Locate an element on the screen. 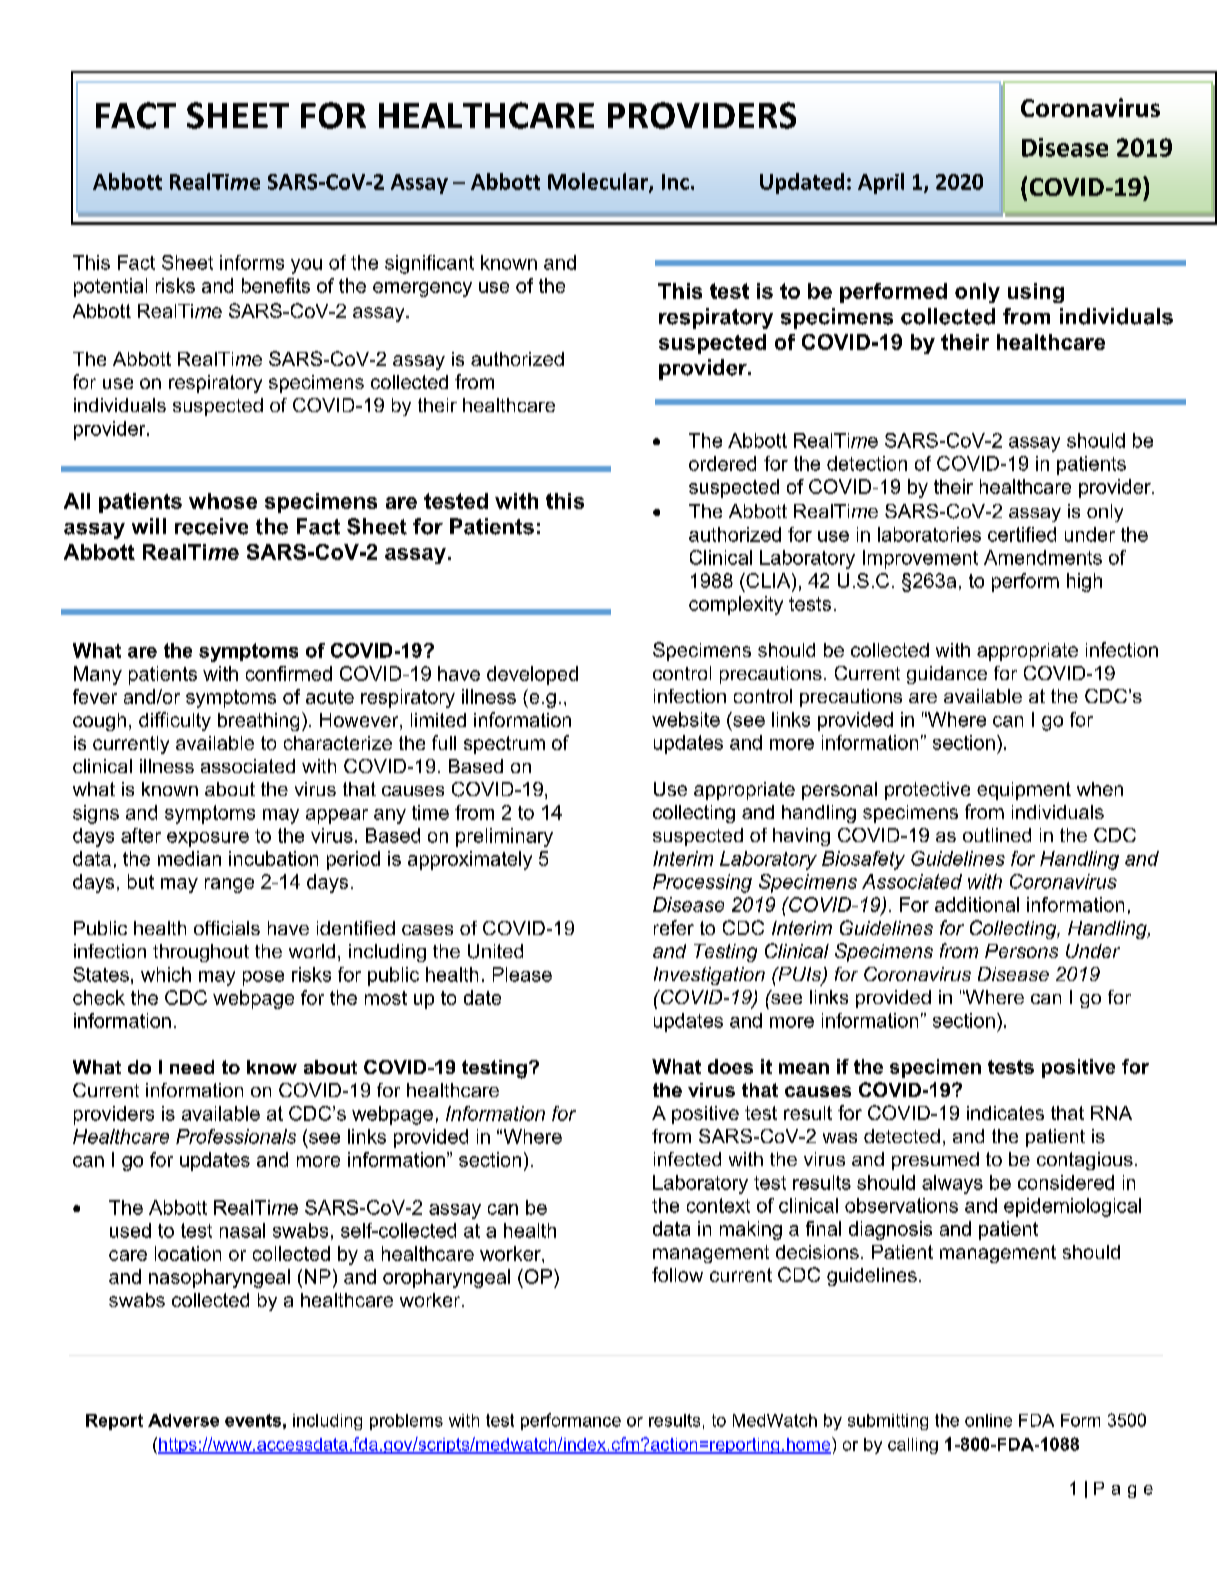 This screenshot has width=1232, height=1594. indicates is located at coordinates (1005, 1113).
